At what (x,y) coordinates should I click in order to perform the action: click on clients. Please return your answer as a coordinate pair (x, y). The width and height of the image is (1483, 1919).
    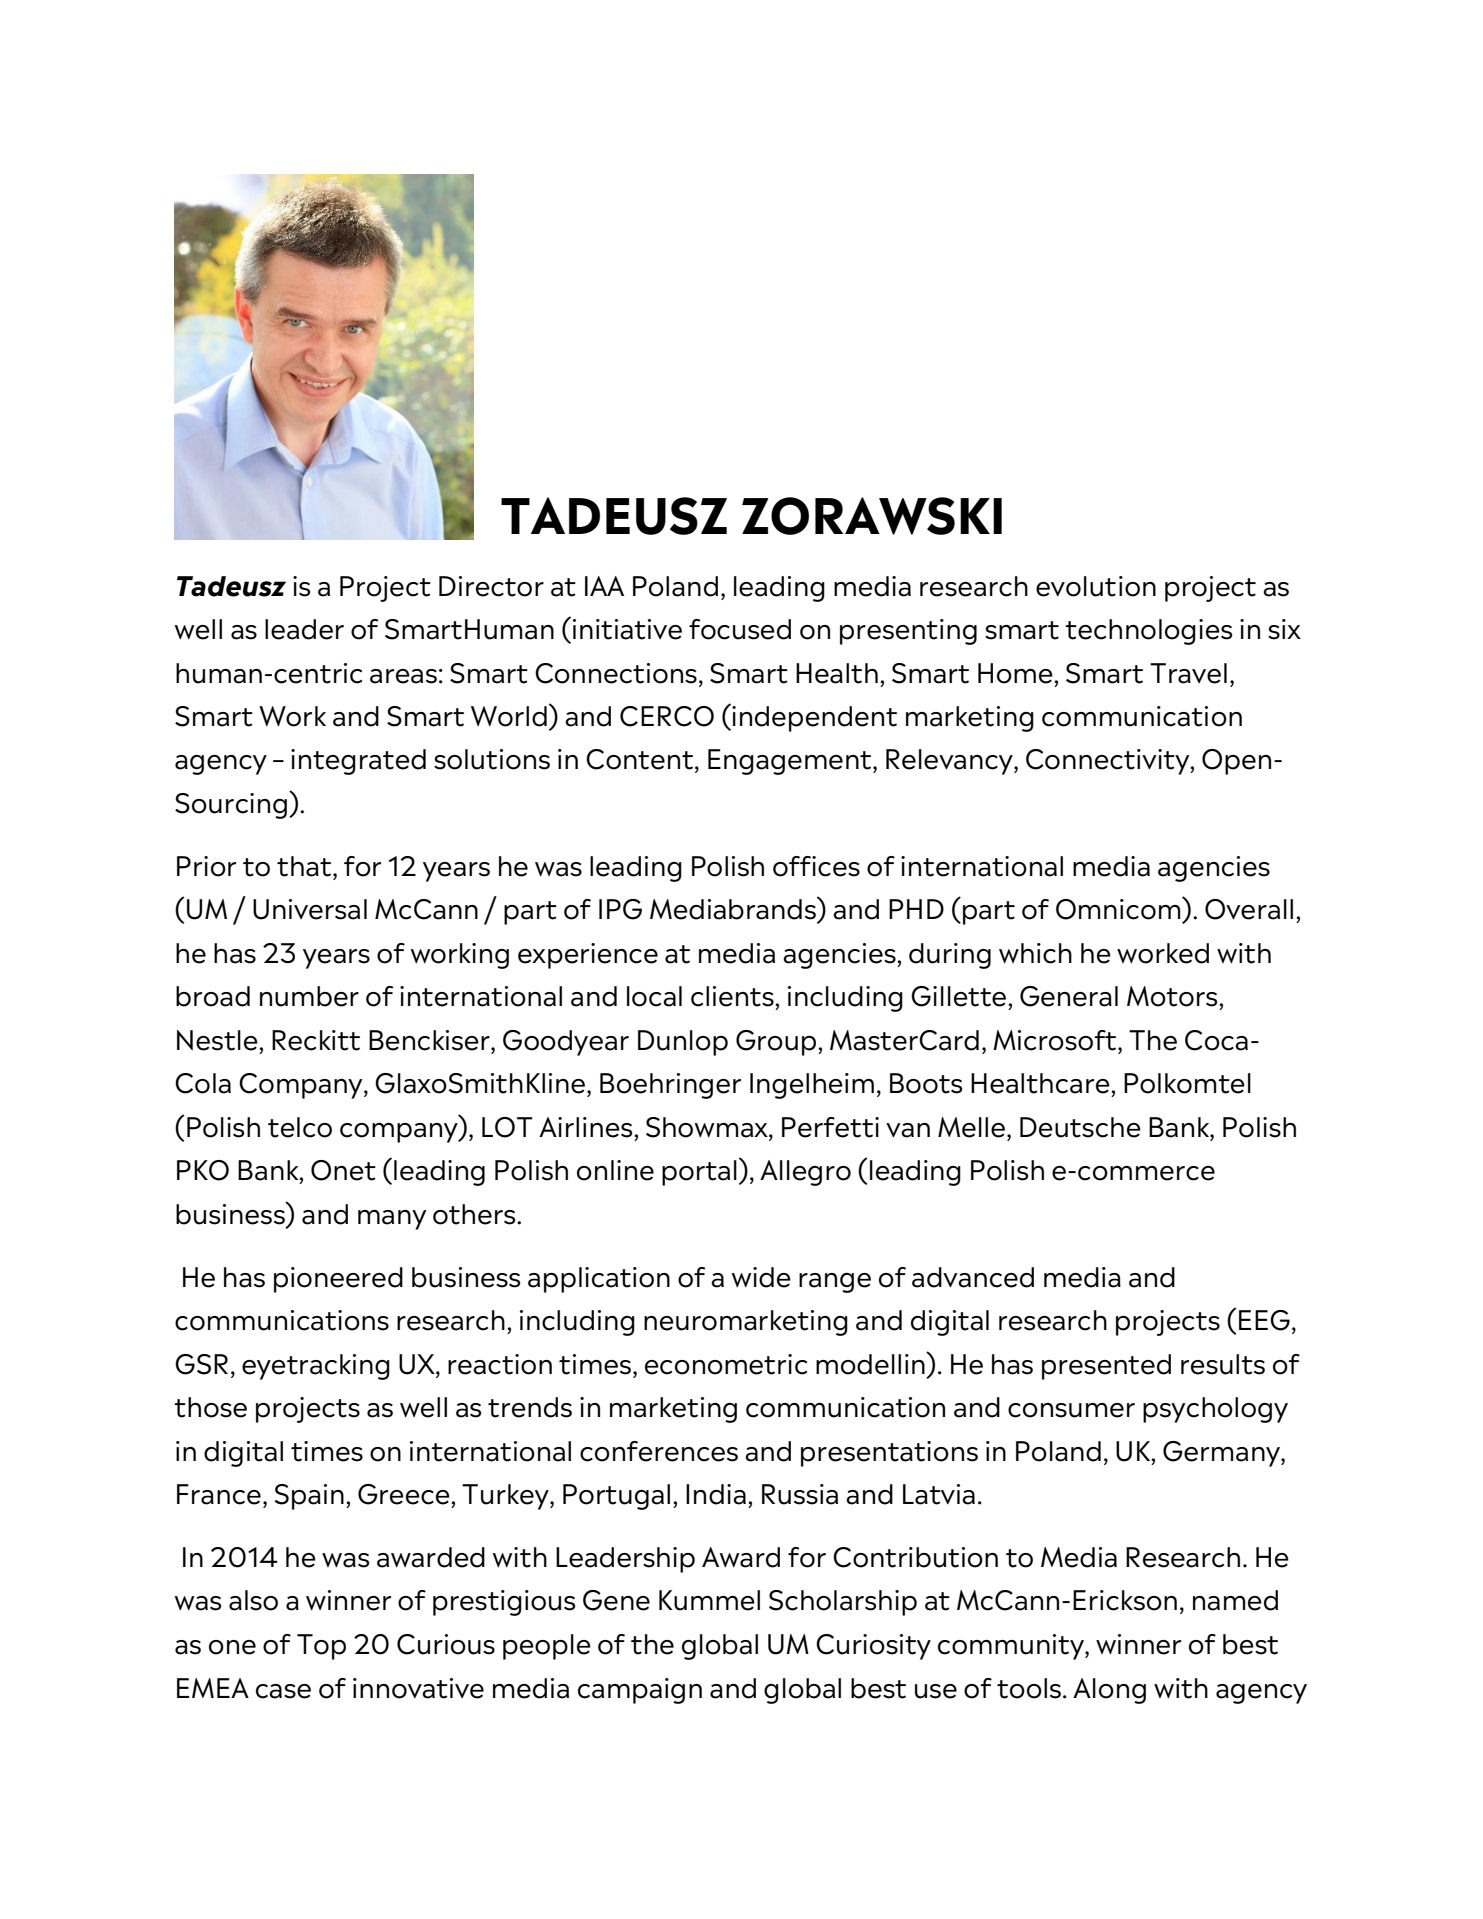
    Looking at the image, I should click on (733, 996).
